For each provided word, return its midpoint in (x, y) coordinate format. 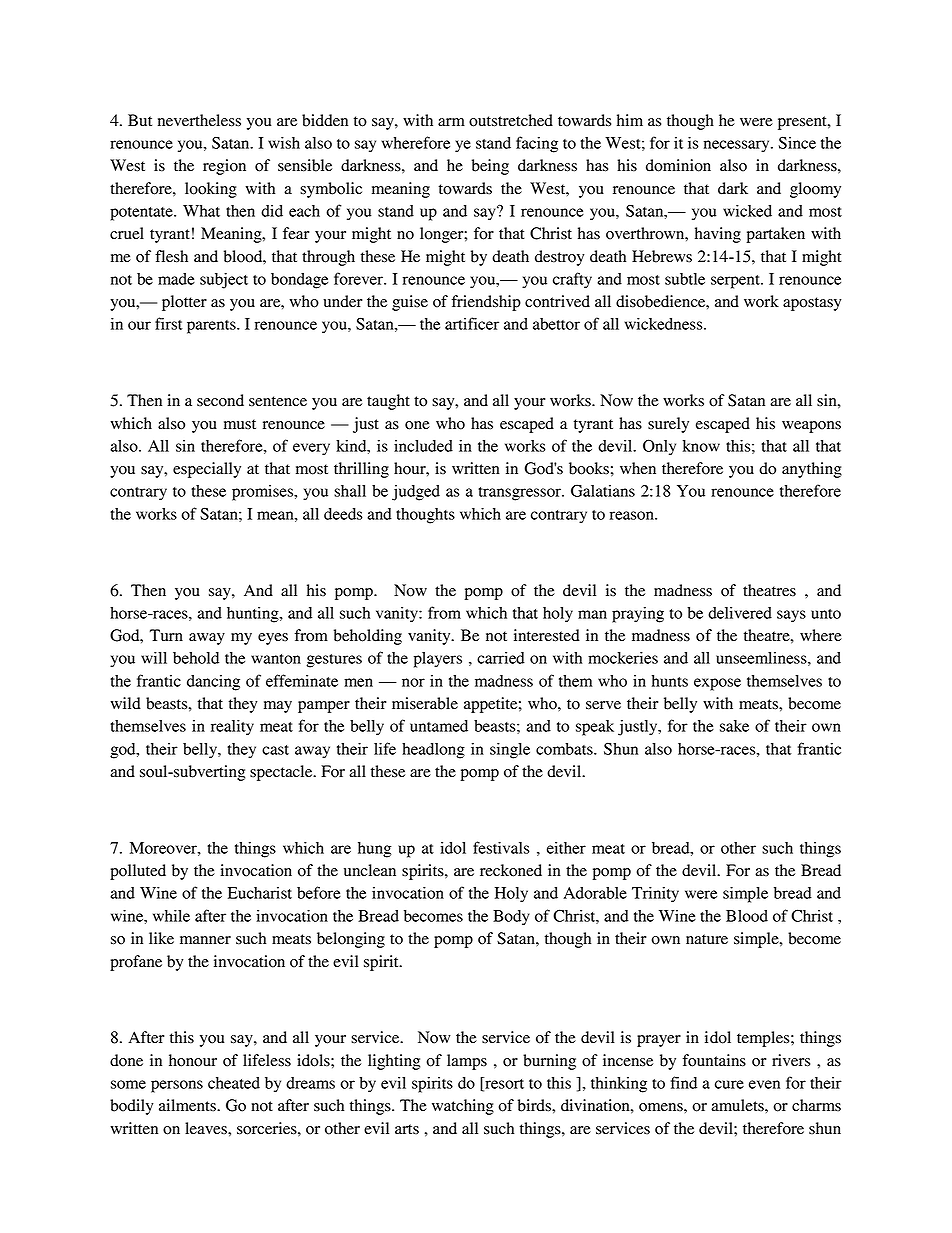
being (490, 167)
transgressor (521, 494)
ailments (188, 1105)
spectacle (282, 773)
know (701, 446)
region (224, 167)
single (510, 751)
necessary (738, 146)
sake (734, 726)
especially (207, 470)
